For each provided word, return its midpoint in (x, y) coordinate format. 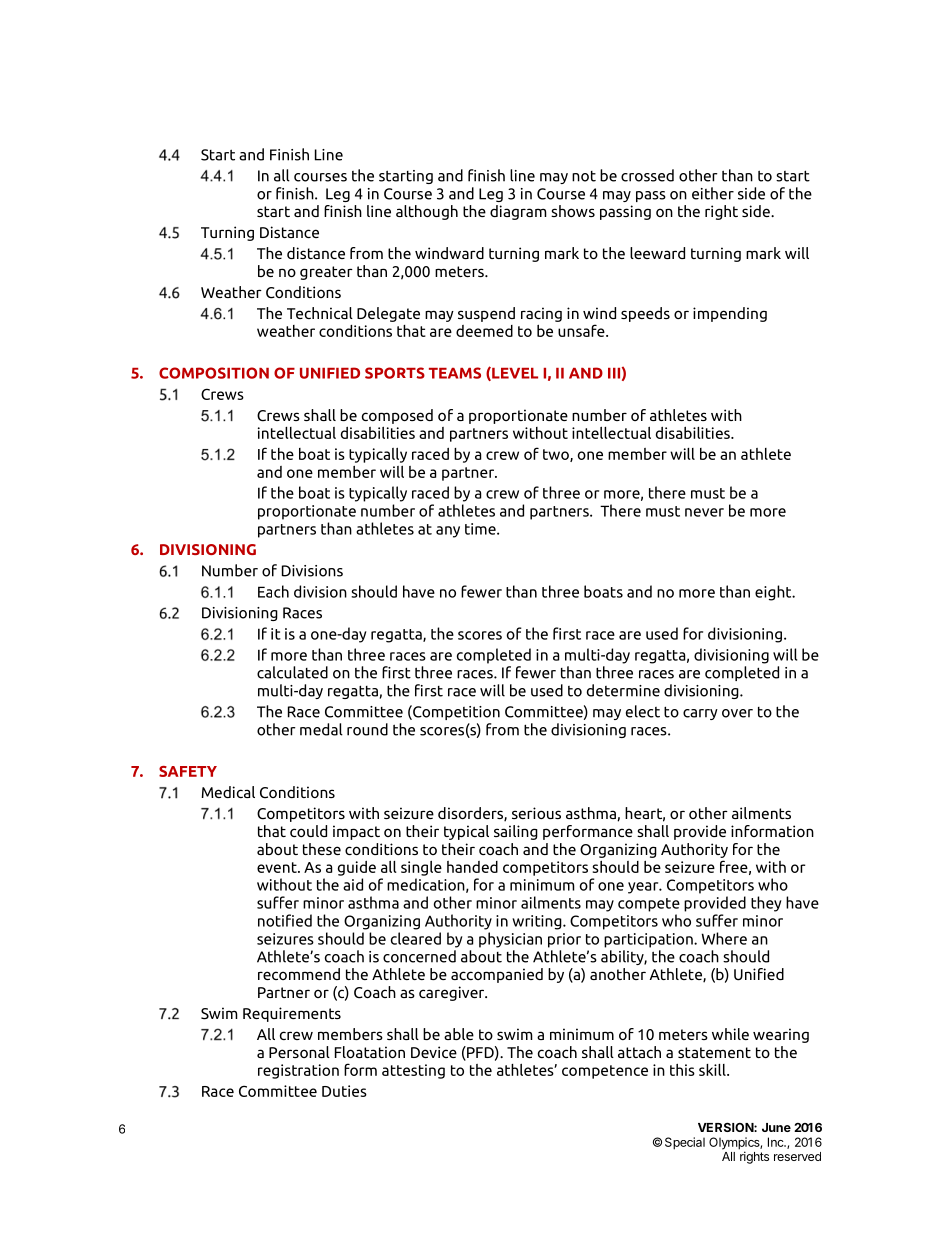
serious (536, 813)
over (737, 713)
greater (326, 273)
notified (285, 920)
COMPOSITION (214, 373)
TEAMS (455, 373)
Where (724, 938)
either (713, 193)
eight (774, 593)
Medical (228, 792)
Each (273, 591)
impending (730, 314)
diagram (518, 212)
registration (298, 1071)
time (481, 529)
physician (510, 940)
